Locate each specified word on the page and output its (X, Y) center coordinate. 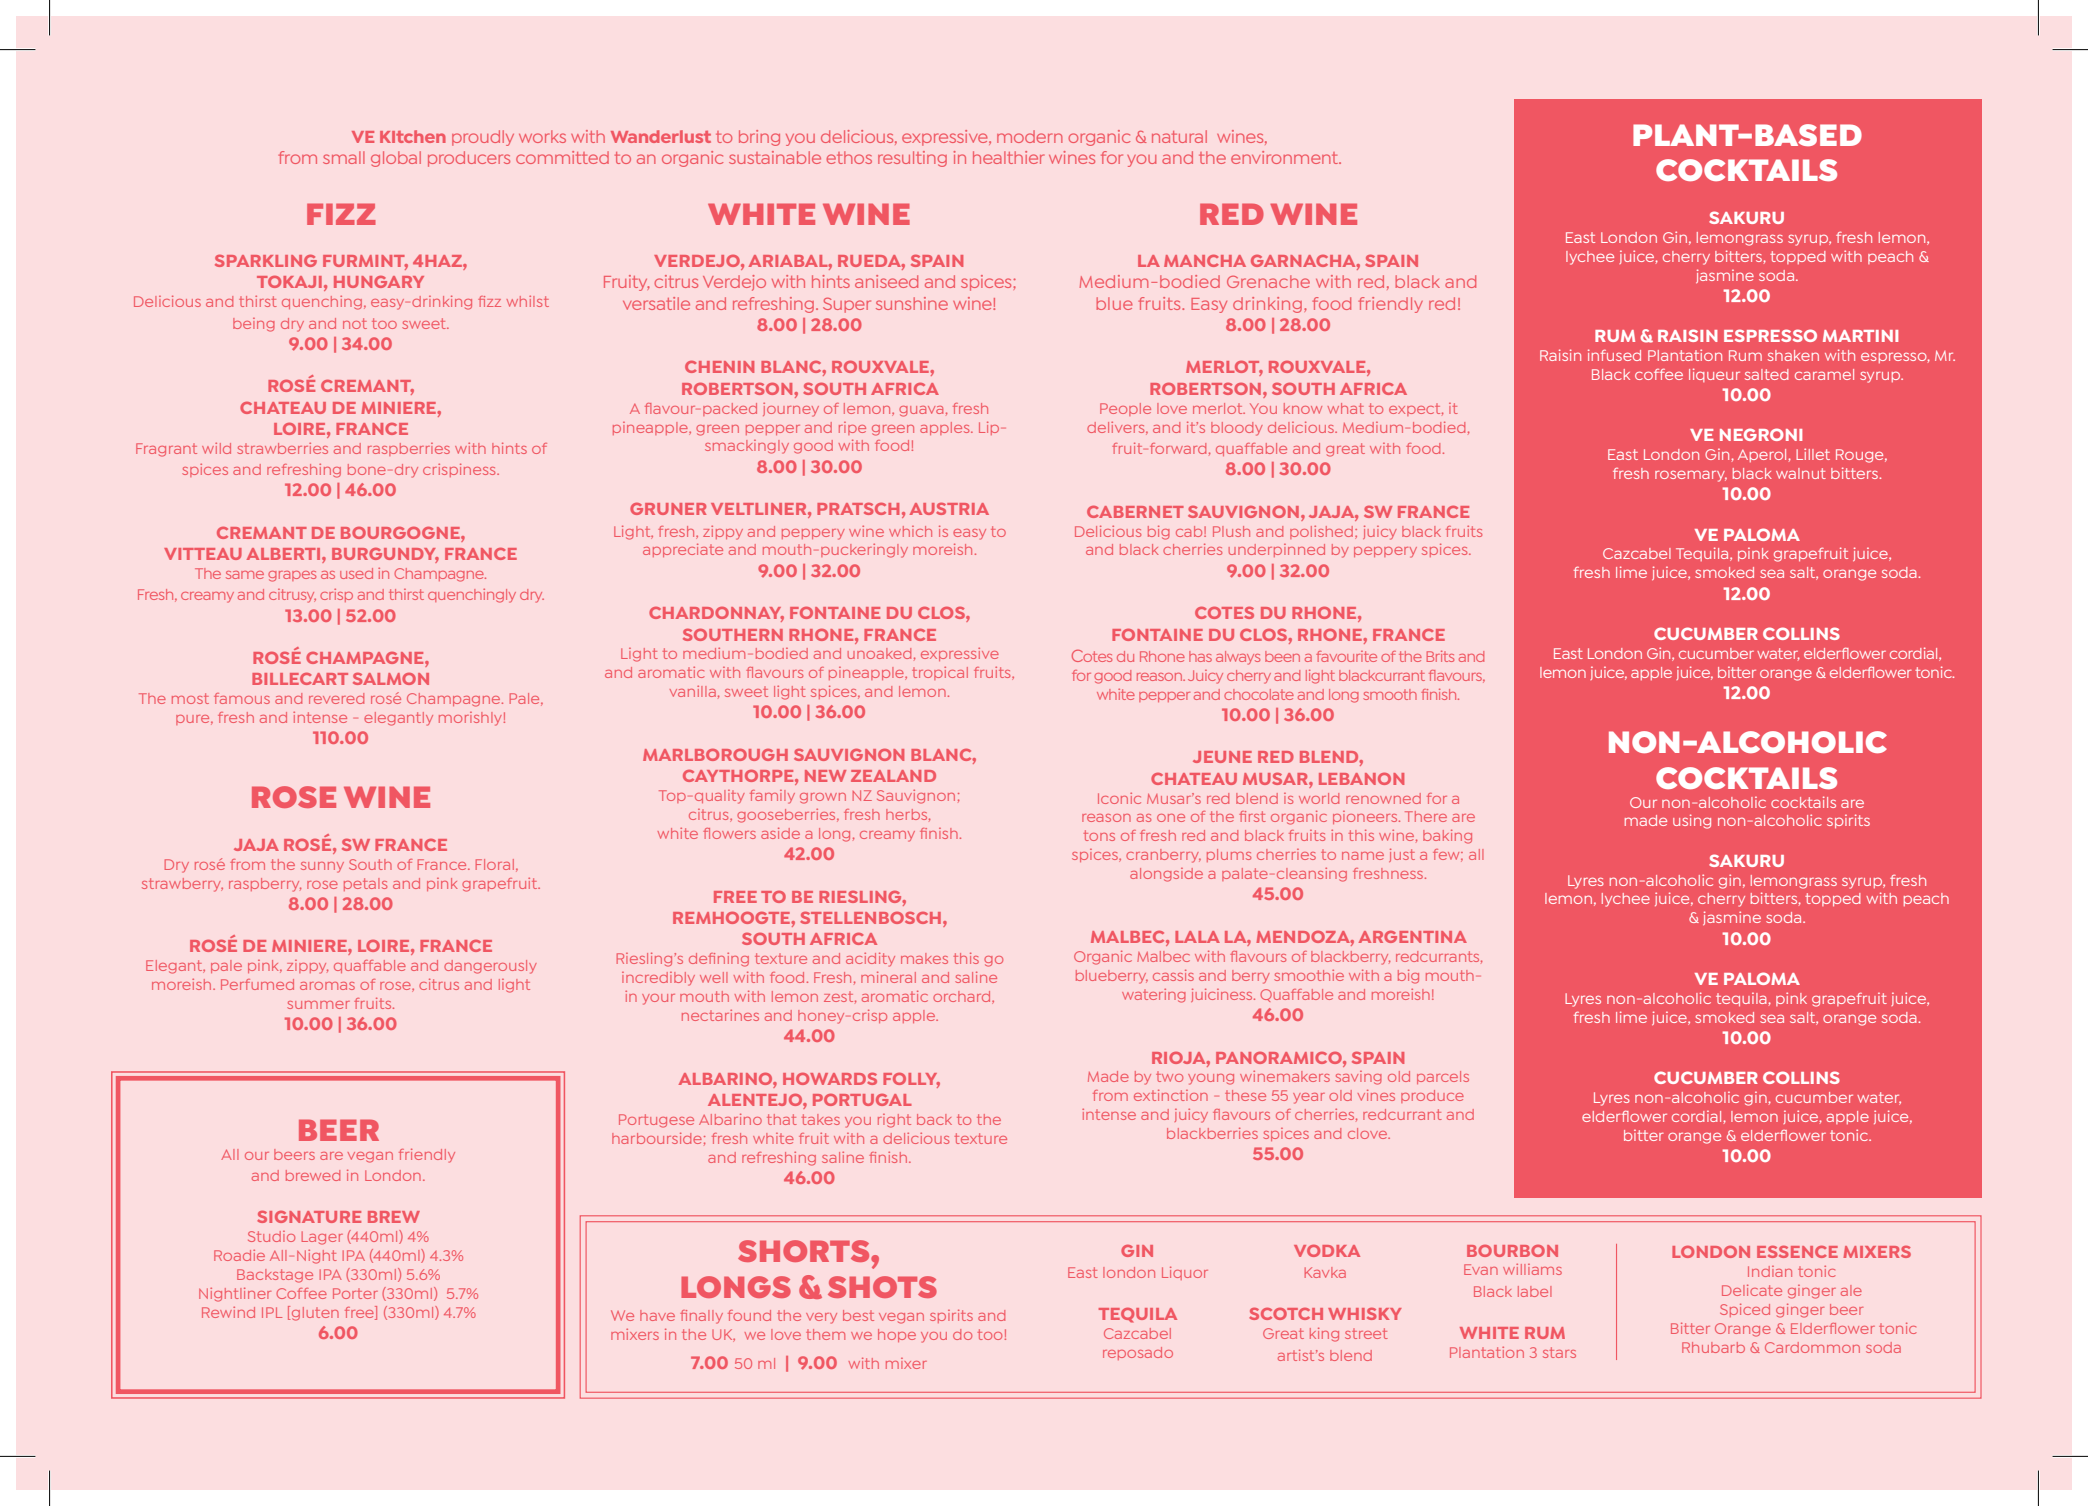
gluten (315, 1314)
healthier (1008, 157)
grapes (292, 576)
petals (365, 884)
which (910, 531)
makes (924, 958)
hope (897, 1335)
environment (1286, 157)
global (396, 159)
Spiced (1745, 1310)
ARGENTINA (1413, 937)
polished (1321, 532)
